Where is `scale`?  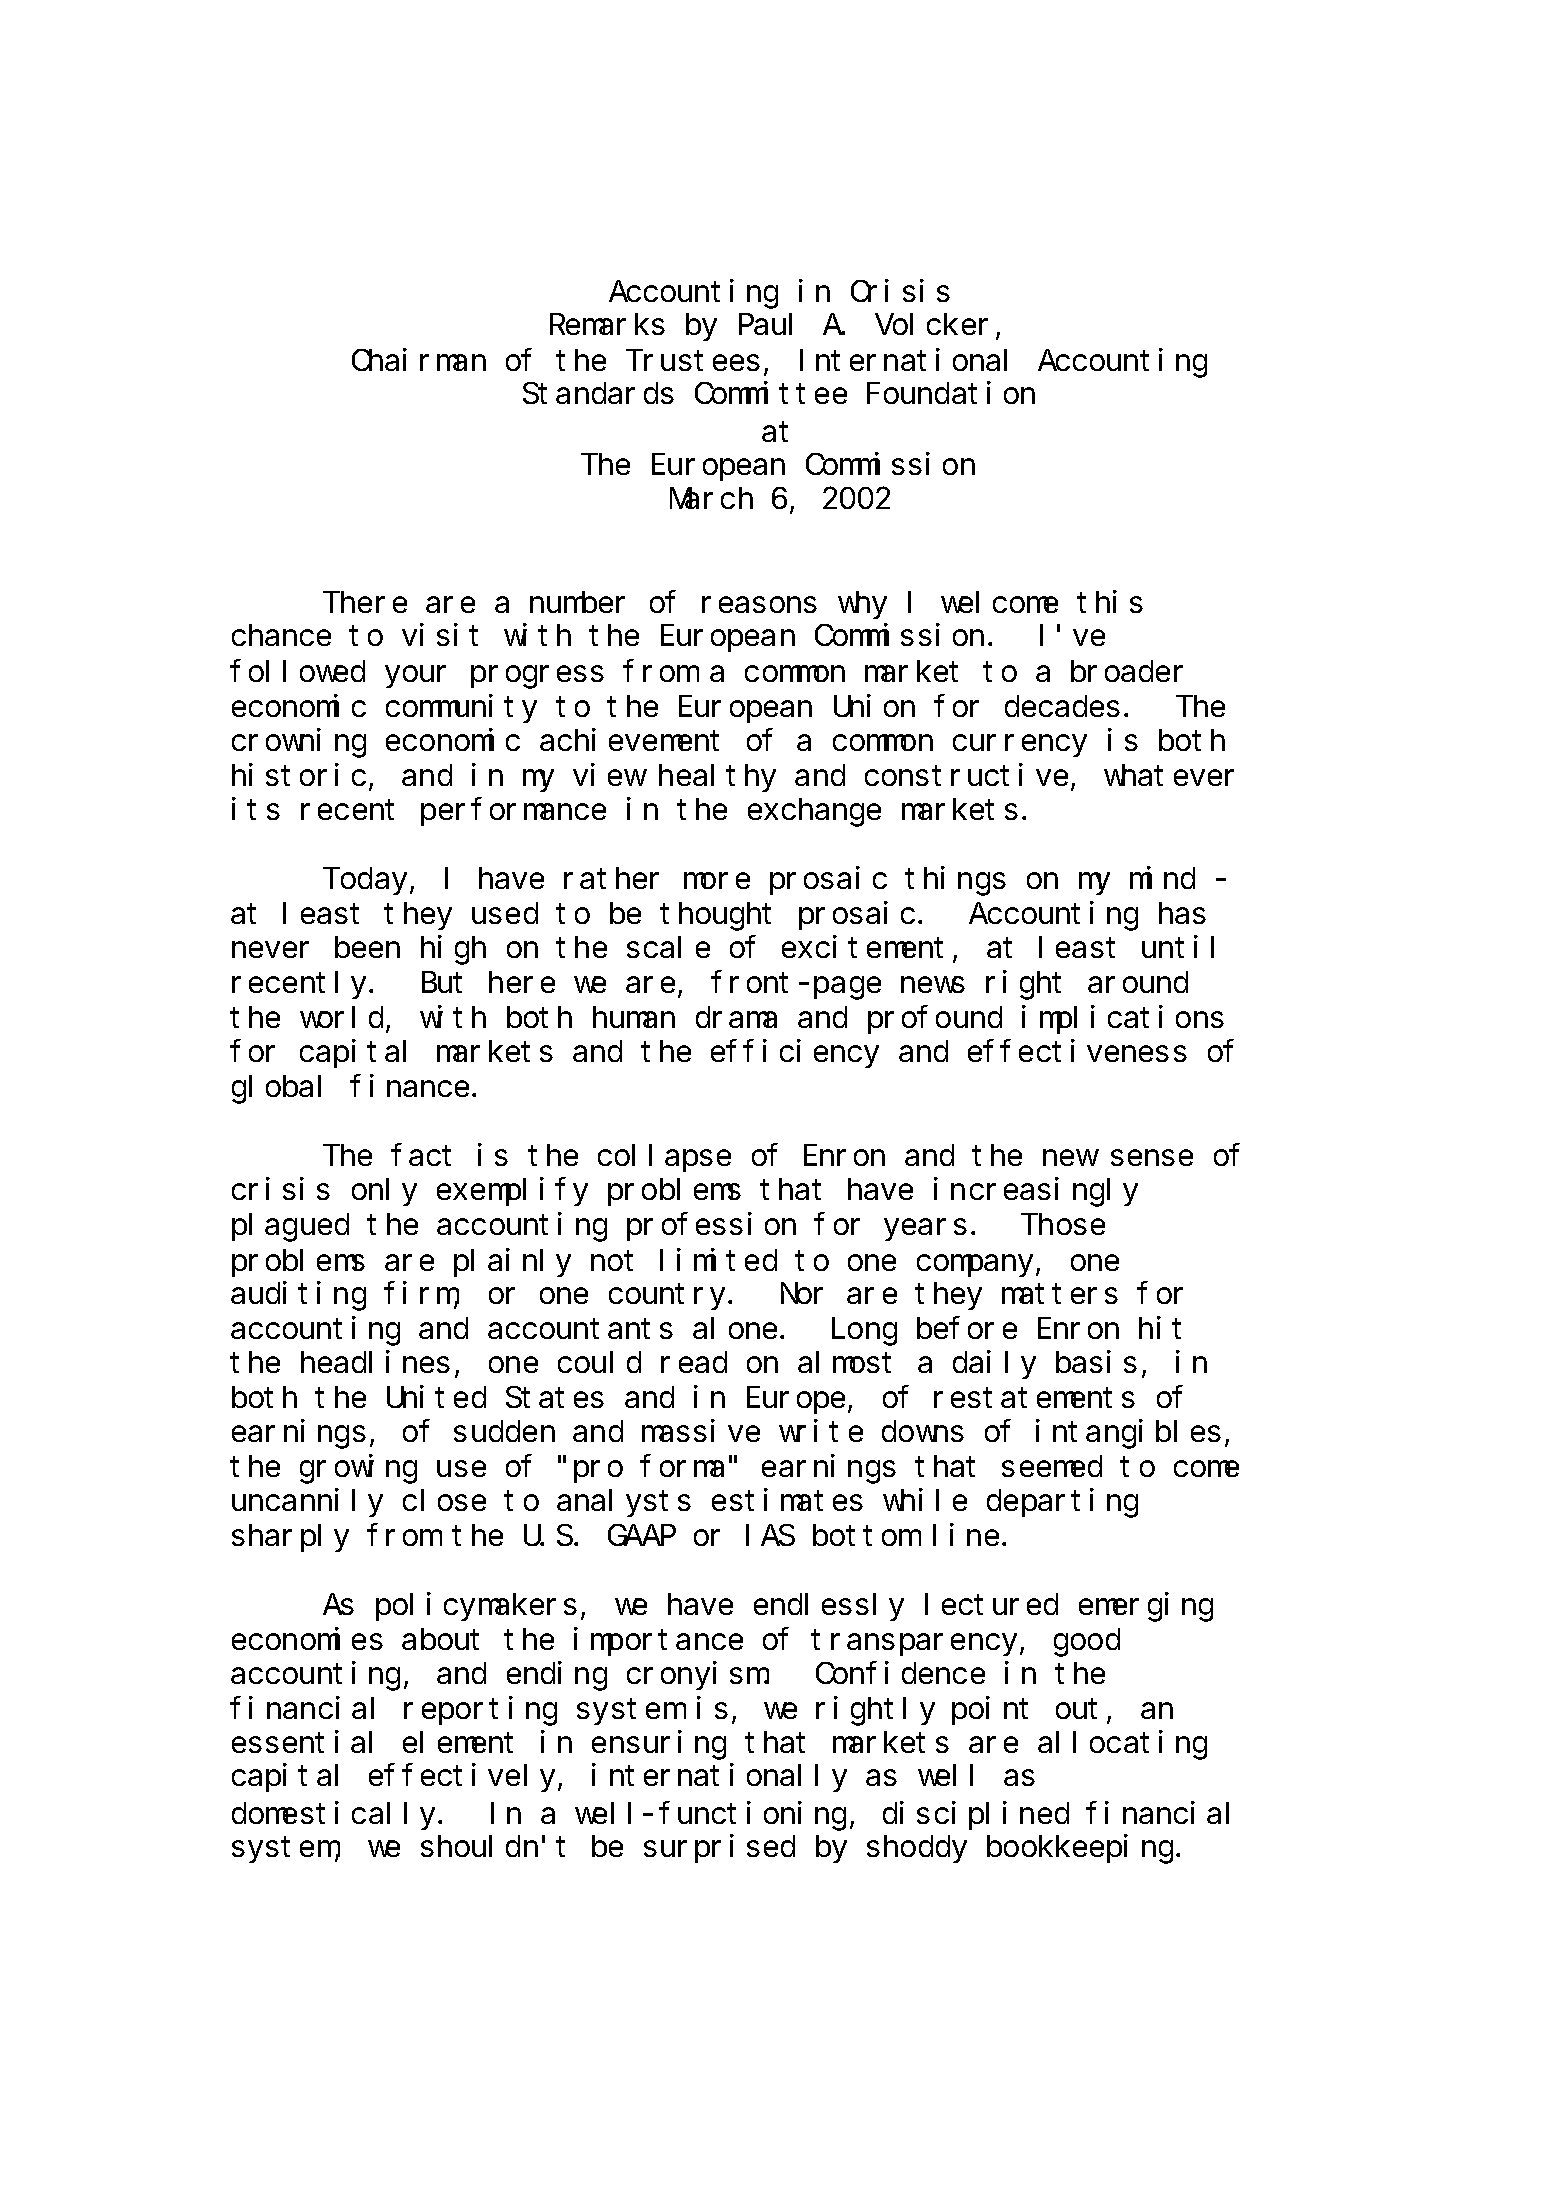
scale is located at coordinates (668, 947).
